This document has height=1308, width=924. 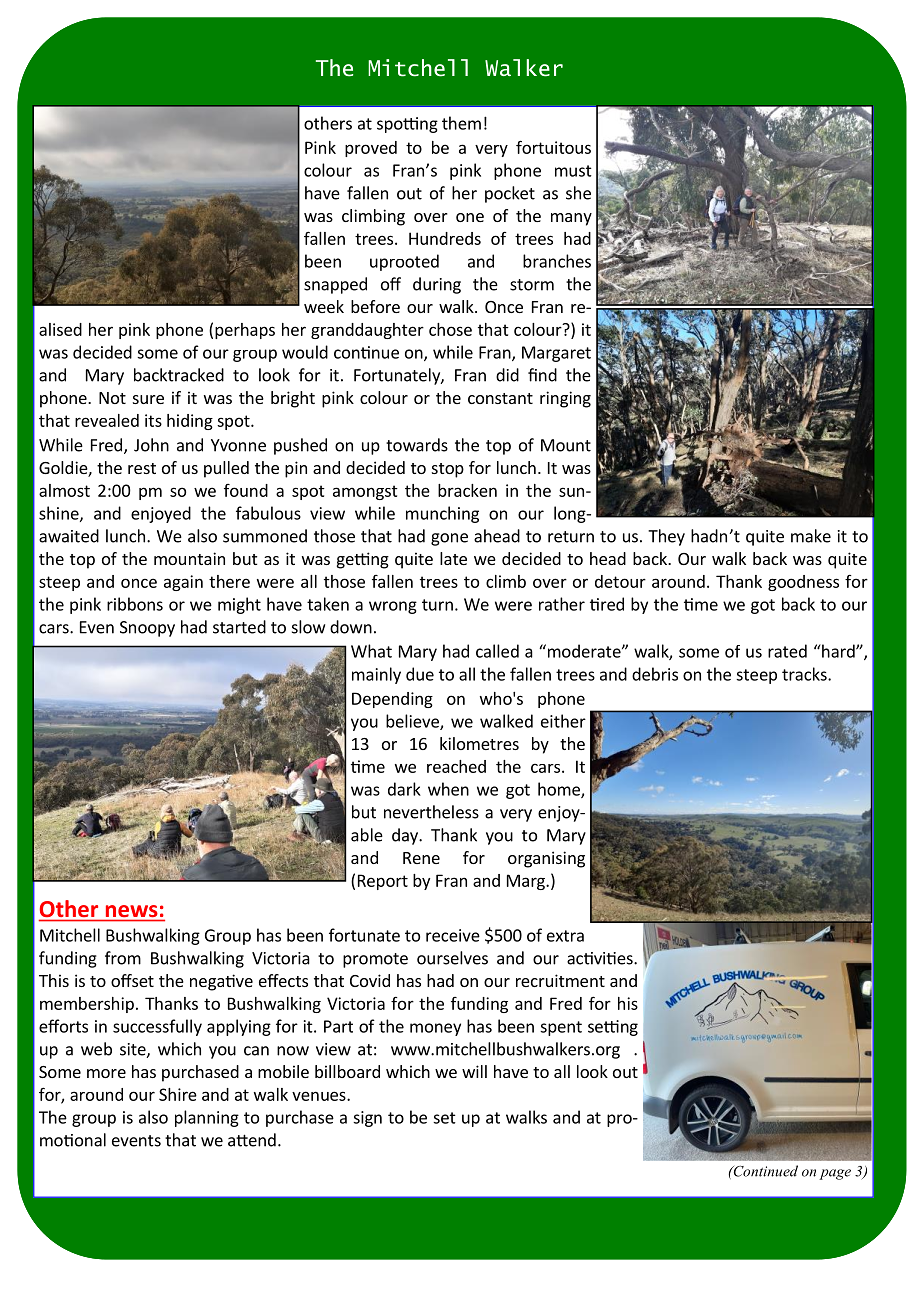 I want to click on proved, so click(x=371, y=149).
